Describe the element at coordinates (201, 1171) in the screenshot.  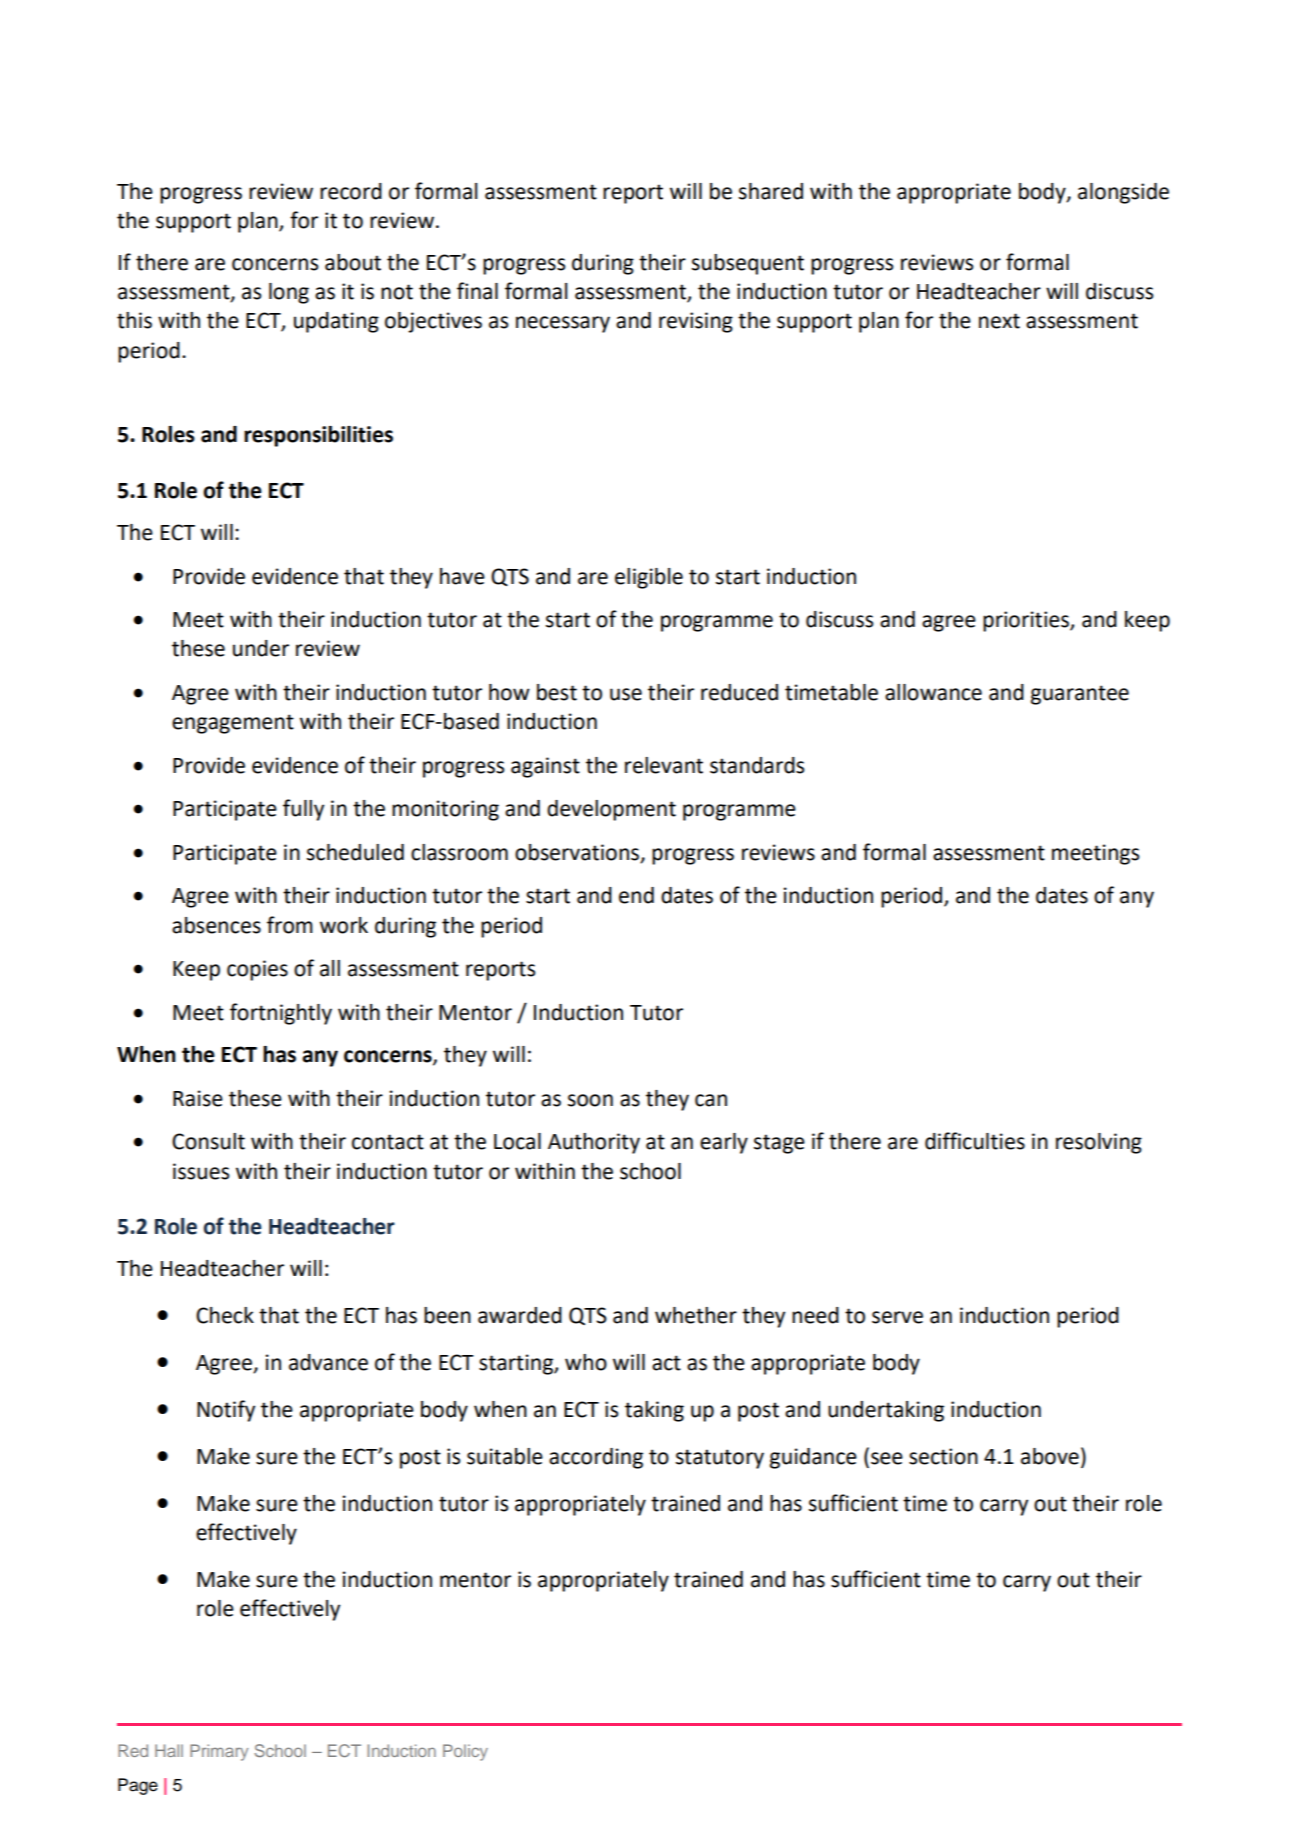
I see `issues` at that location.
